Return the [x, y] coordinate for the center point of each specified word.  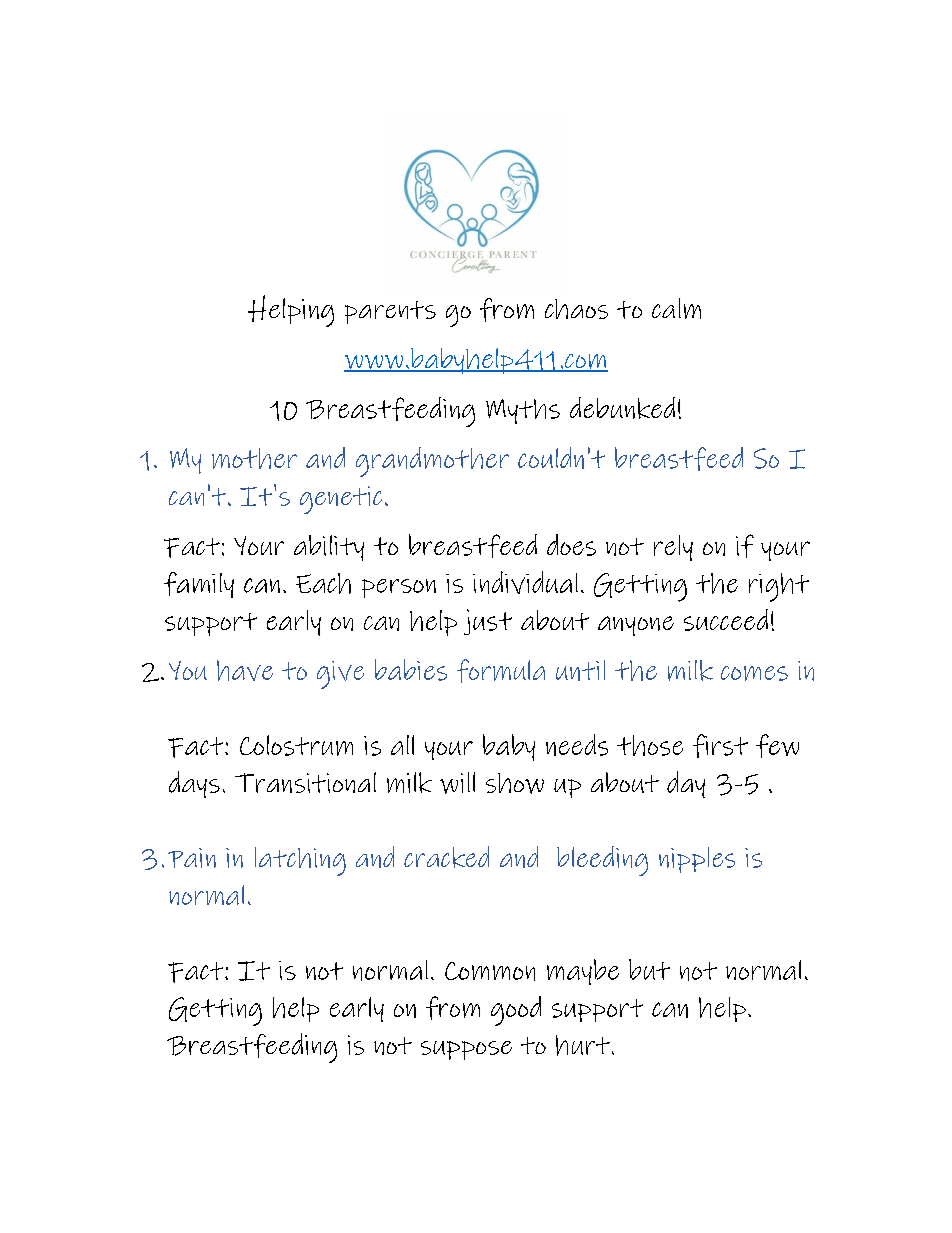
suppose [466, 1050]
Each [323, 583]
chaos [576, 309]
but [649, 969]
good [516, 1011]
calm [676, 308]
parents [390, 312]
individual [525, 582]
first [720, 746]
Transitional [305, 782]
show [515, 783]
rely [673, 548]
